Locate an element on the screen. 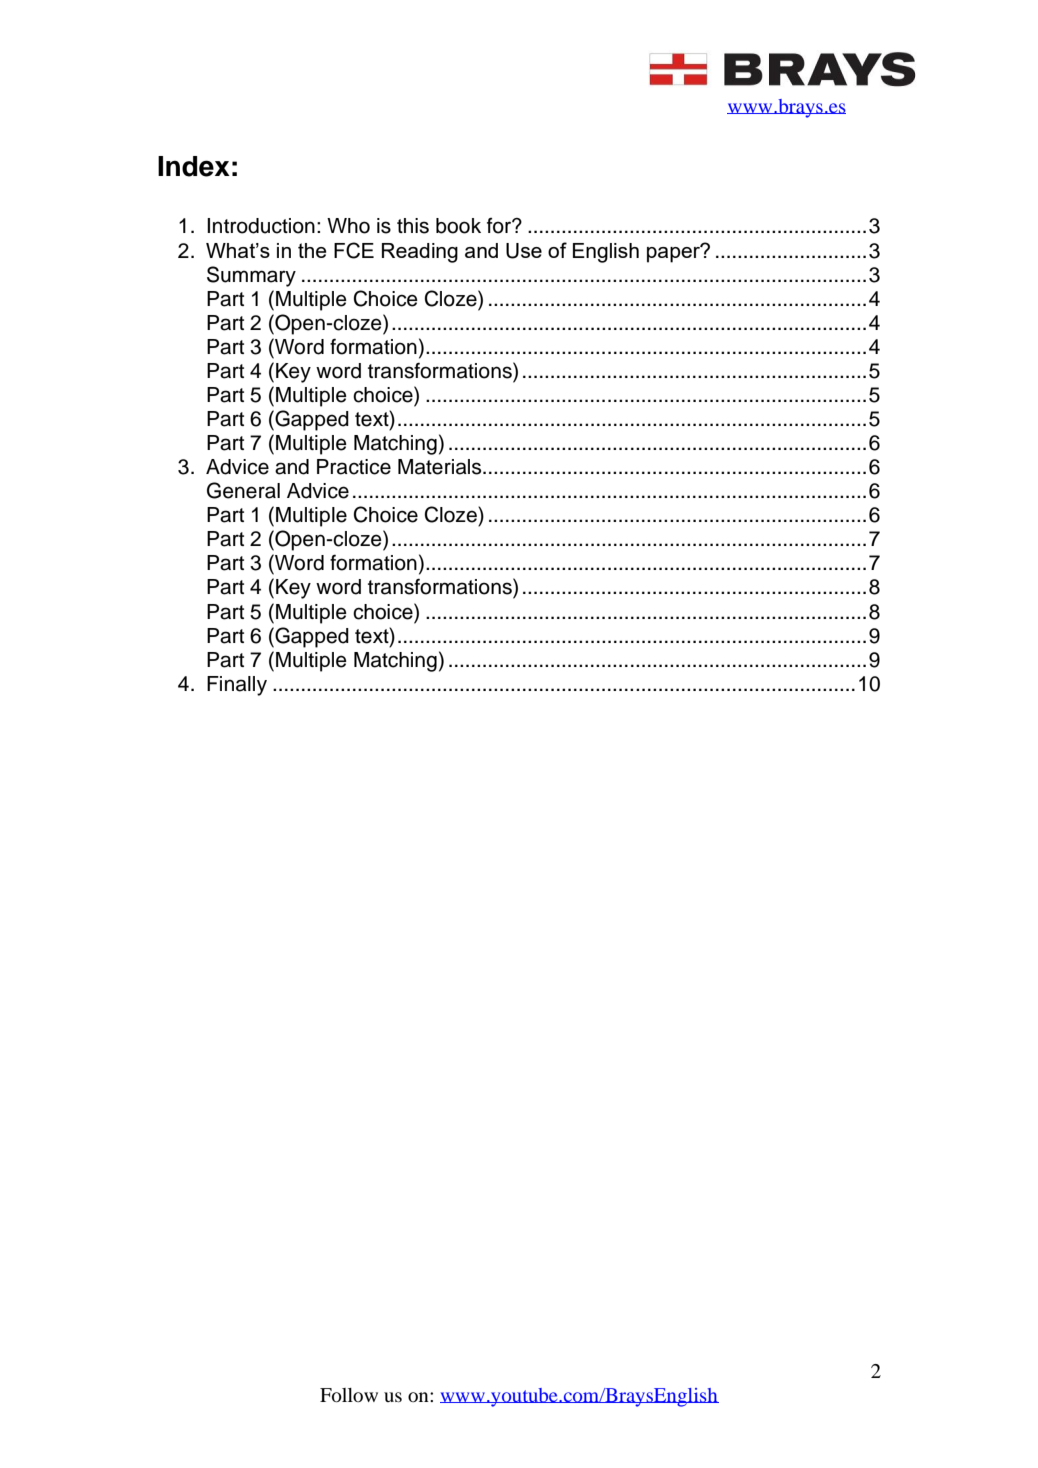 Image resolution: width=1038 pixels, height=1468 pixels. Introduction is located at coordinates (261, 226).
